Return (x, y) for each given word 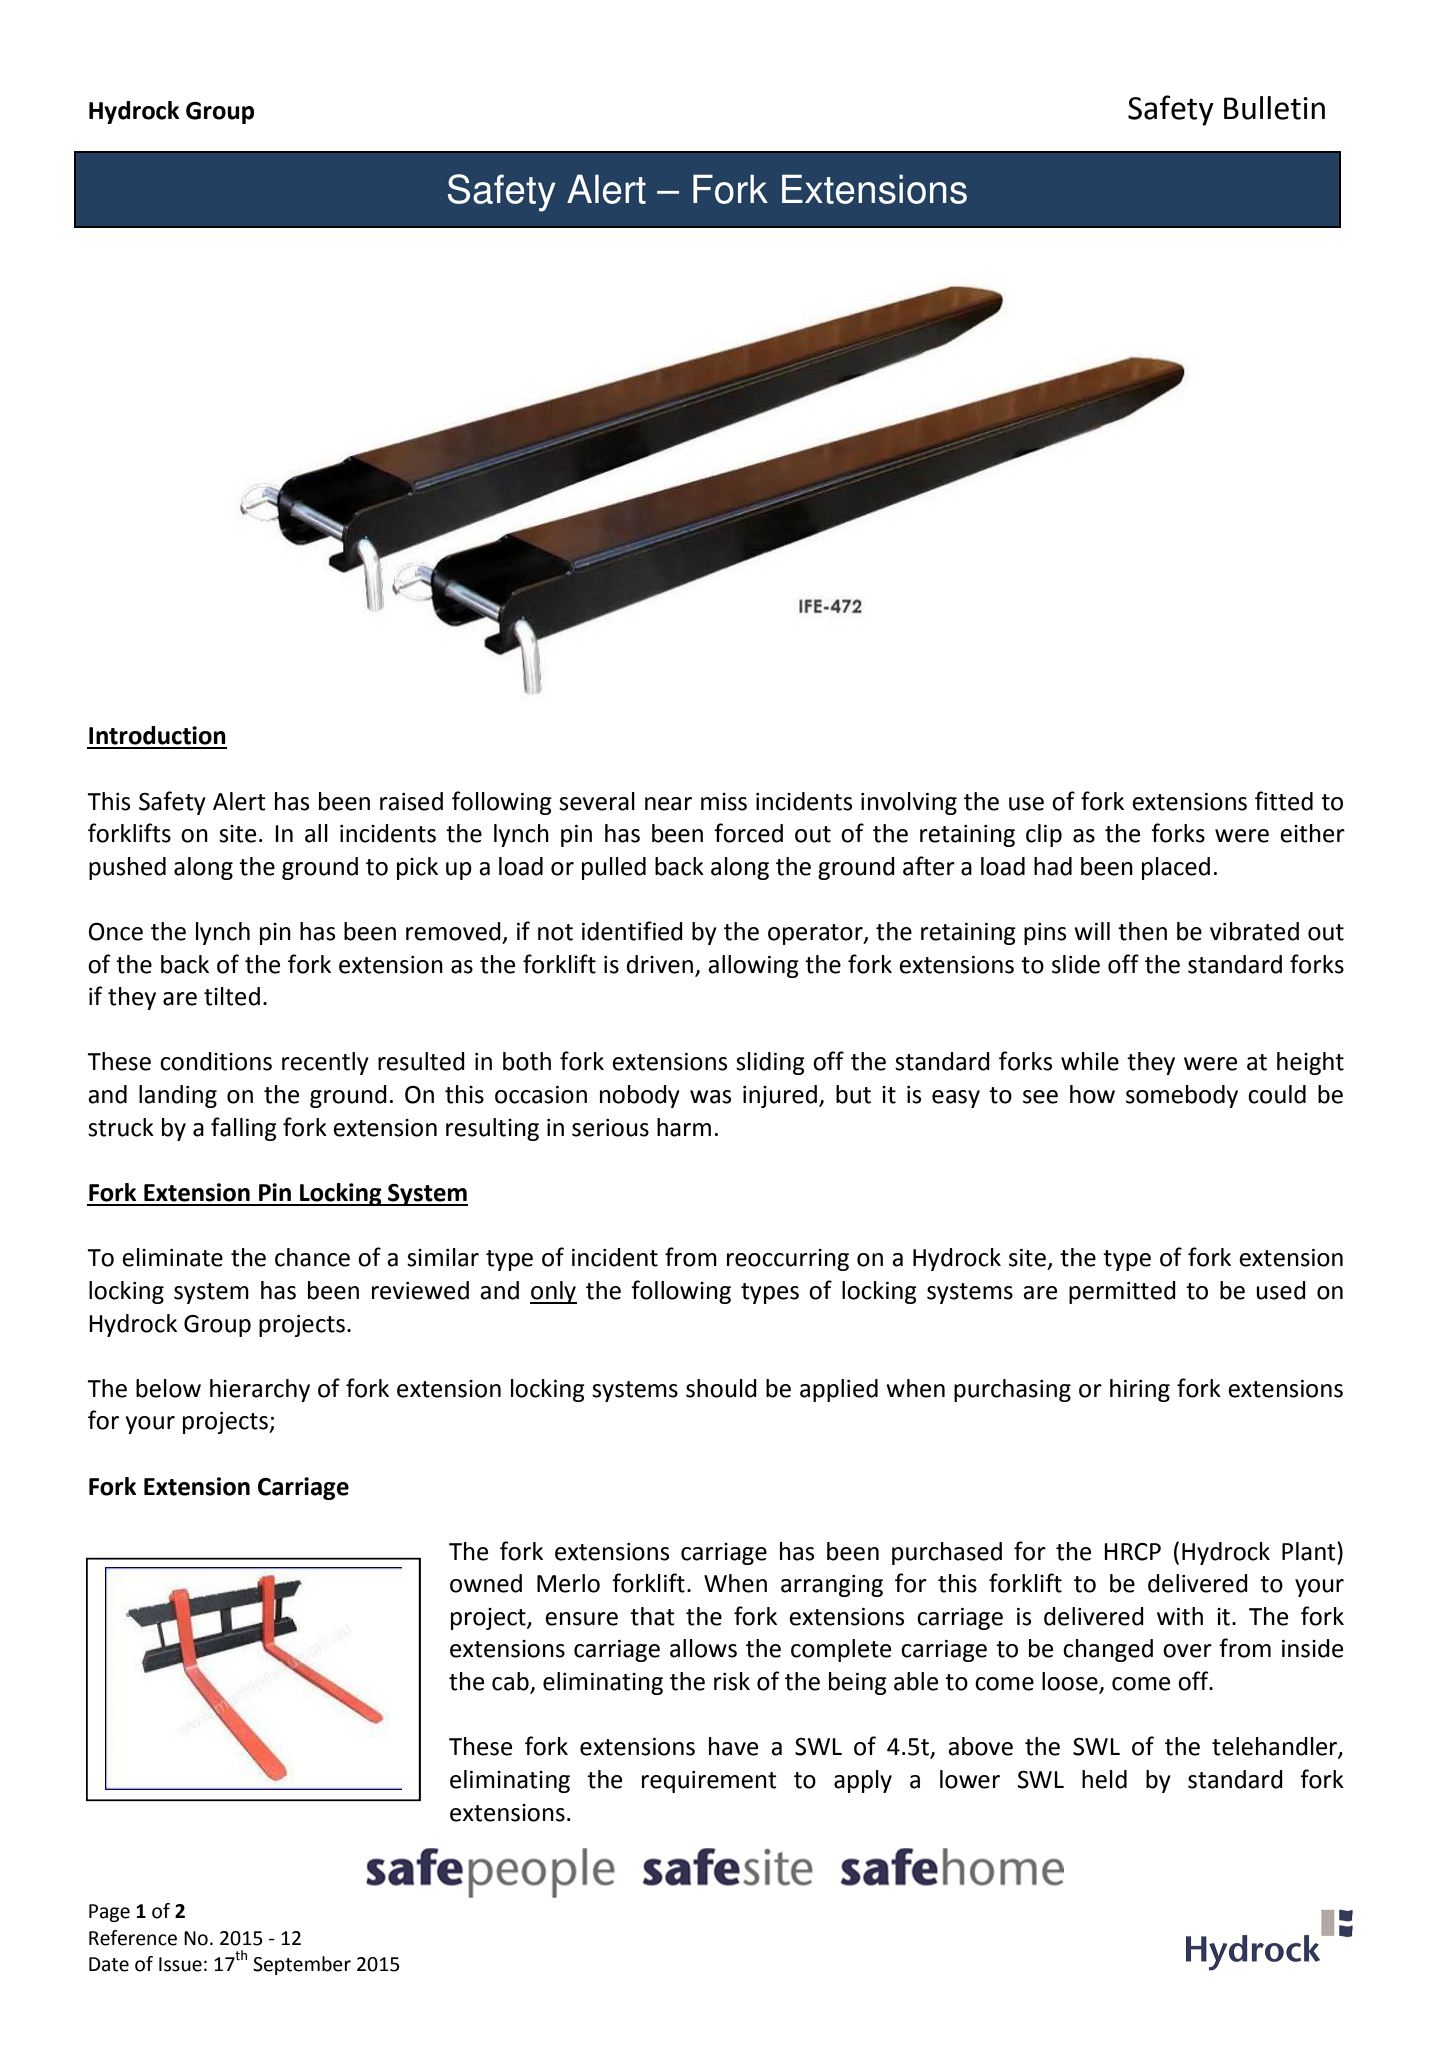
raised (411, 801)
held (1104, 1779)
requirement (709, 1782)
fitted (1284, 801)
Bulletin (1274, 108)
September (302, 1965)
